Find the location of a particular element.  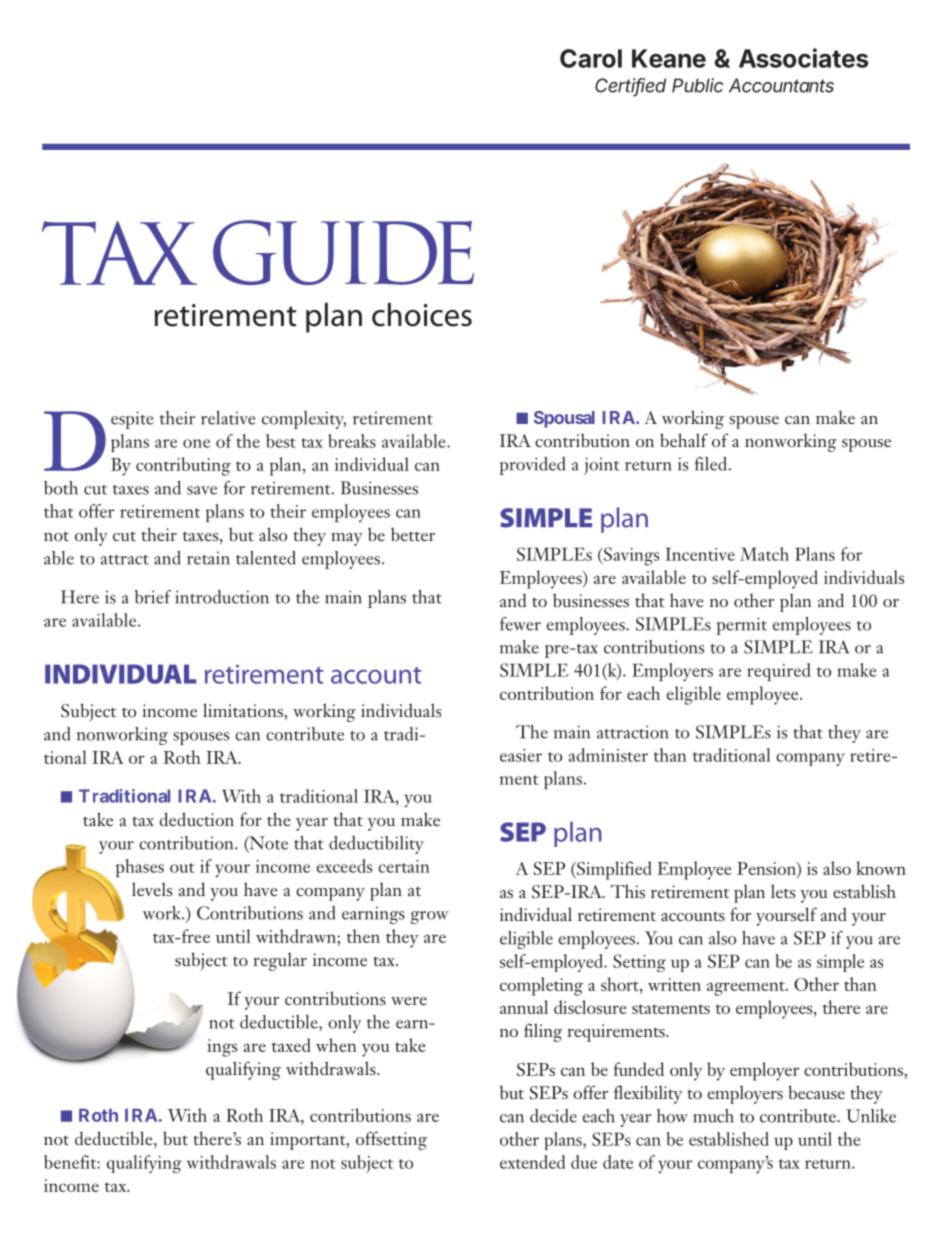

relative is located at coordinates (228, 418).
